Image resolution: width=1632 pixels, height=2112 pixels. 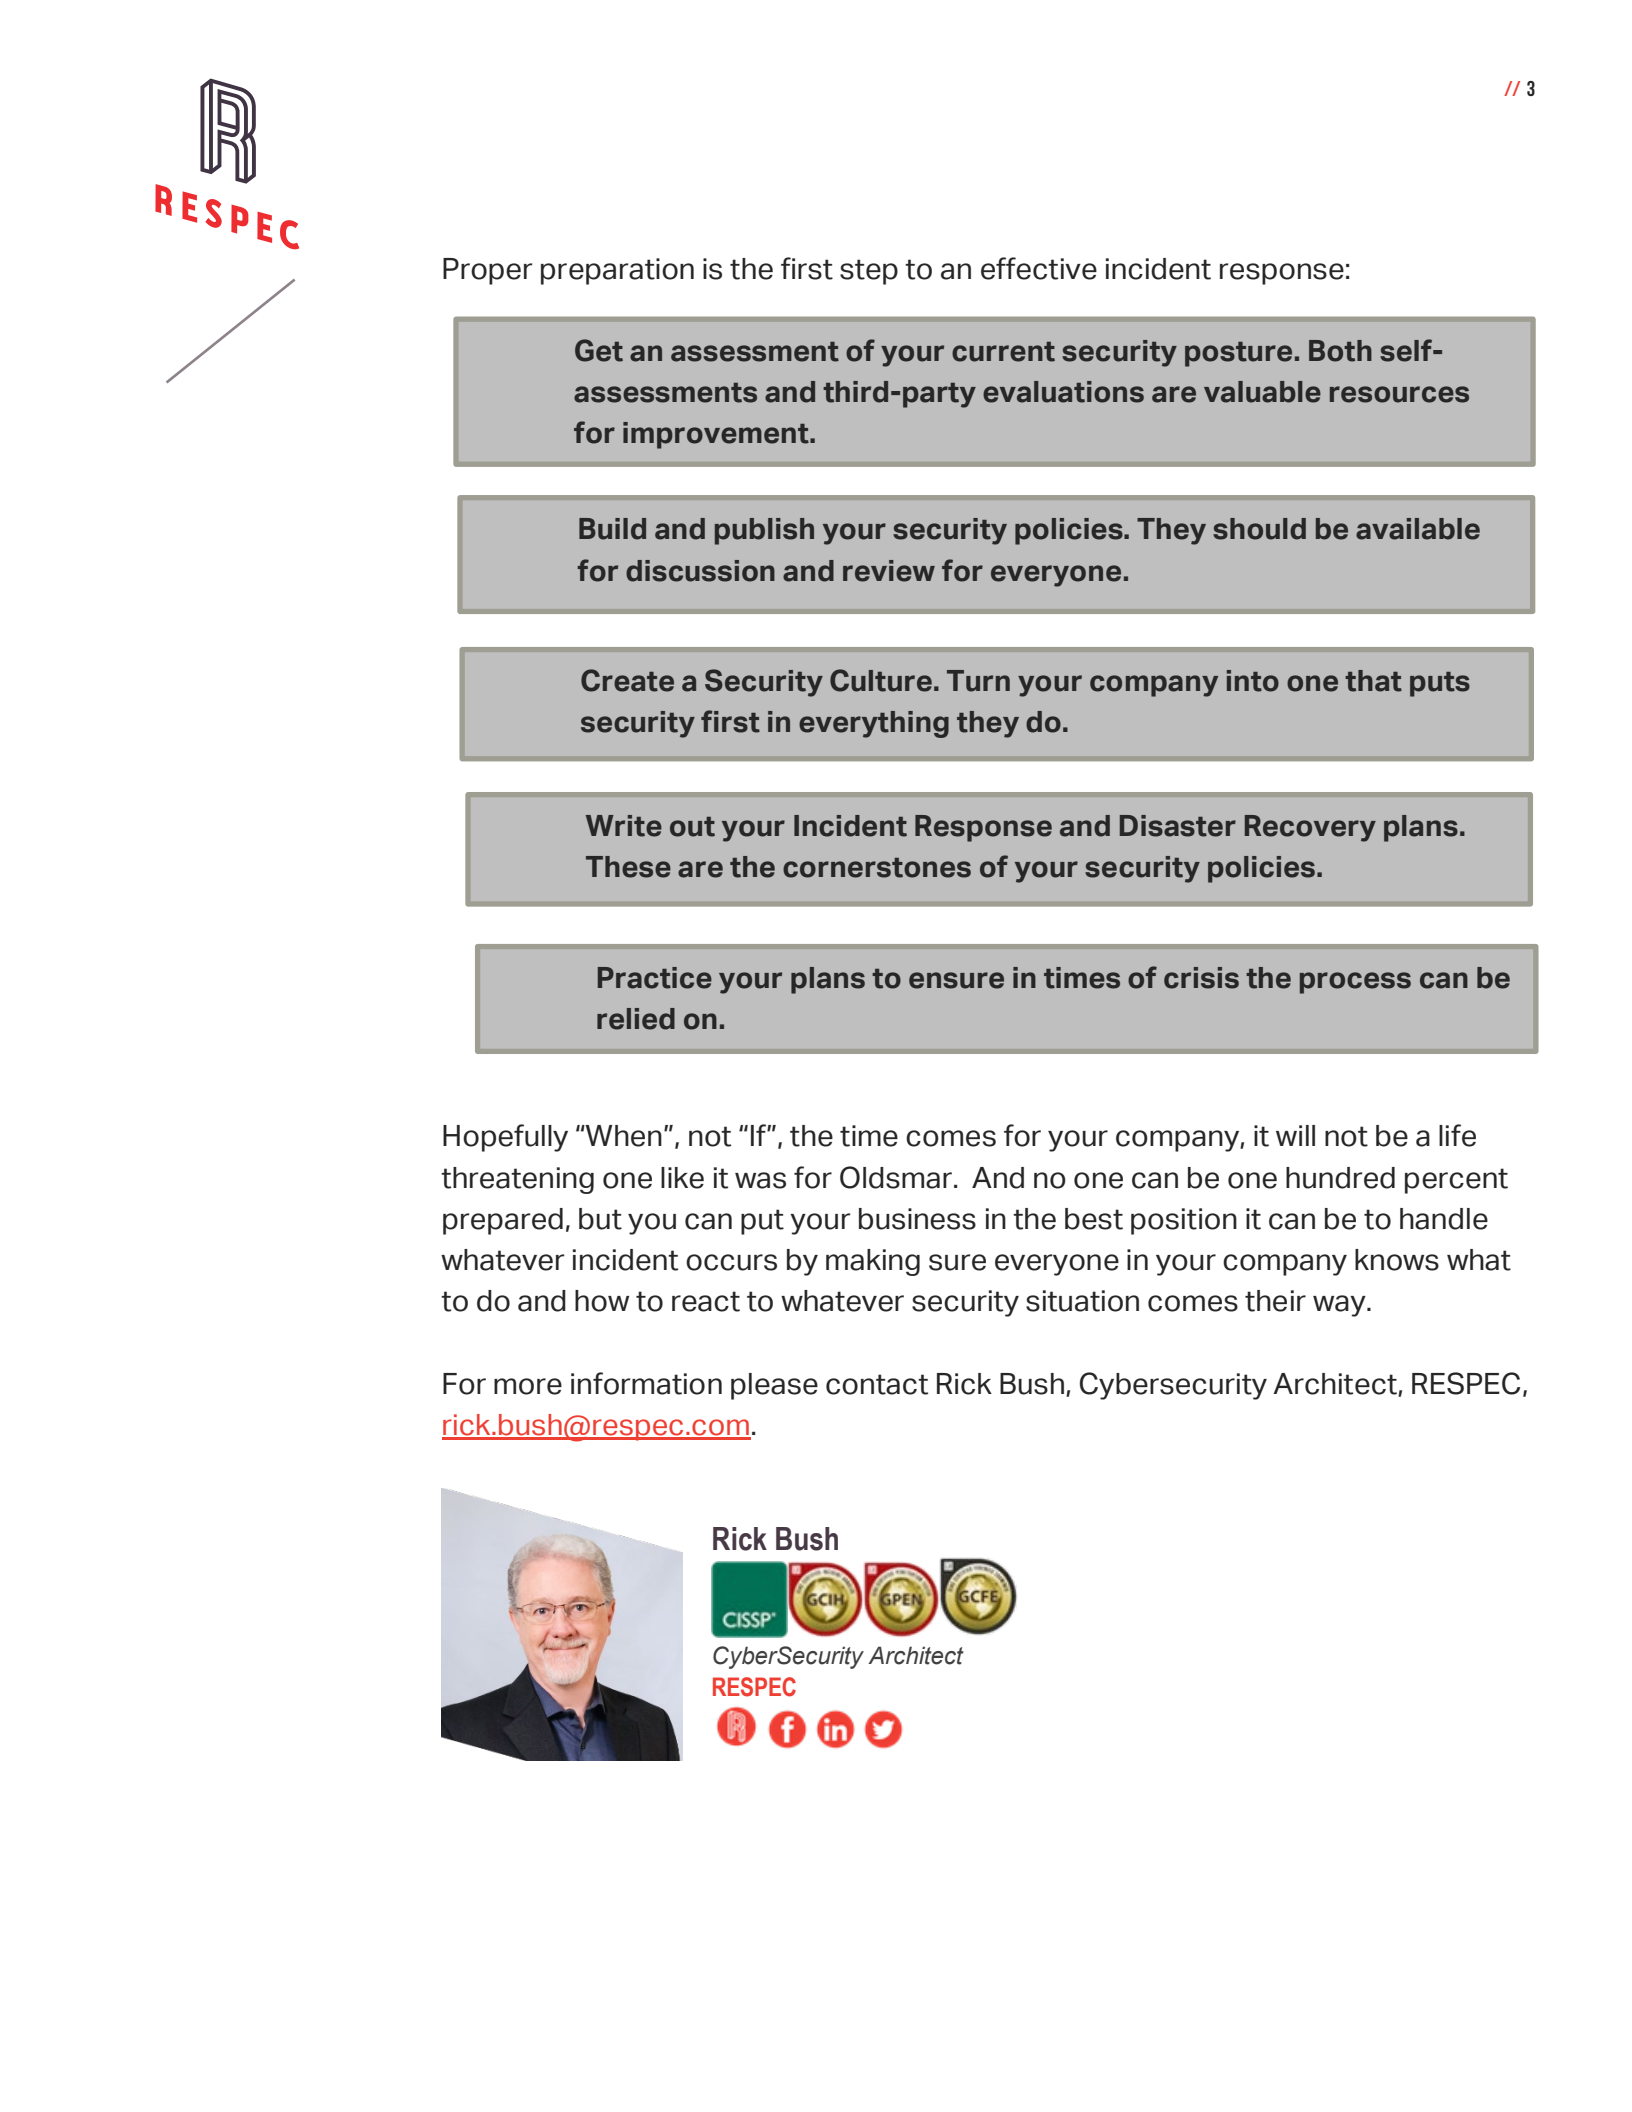 I want to click on Write, so click(x=624, y=826).
